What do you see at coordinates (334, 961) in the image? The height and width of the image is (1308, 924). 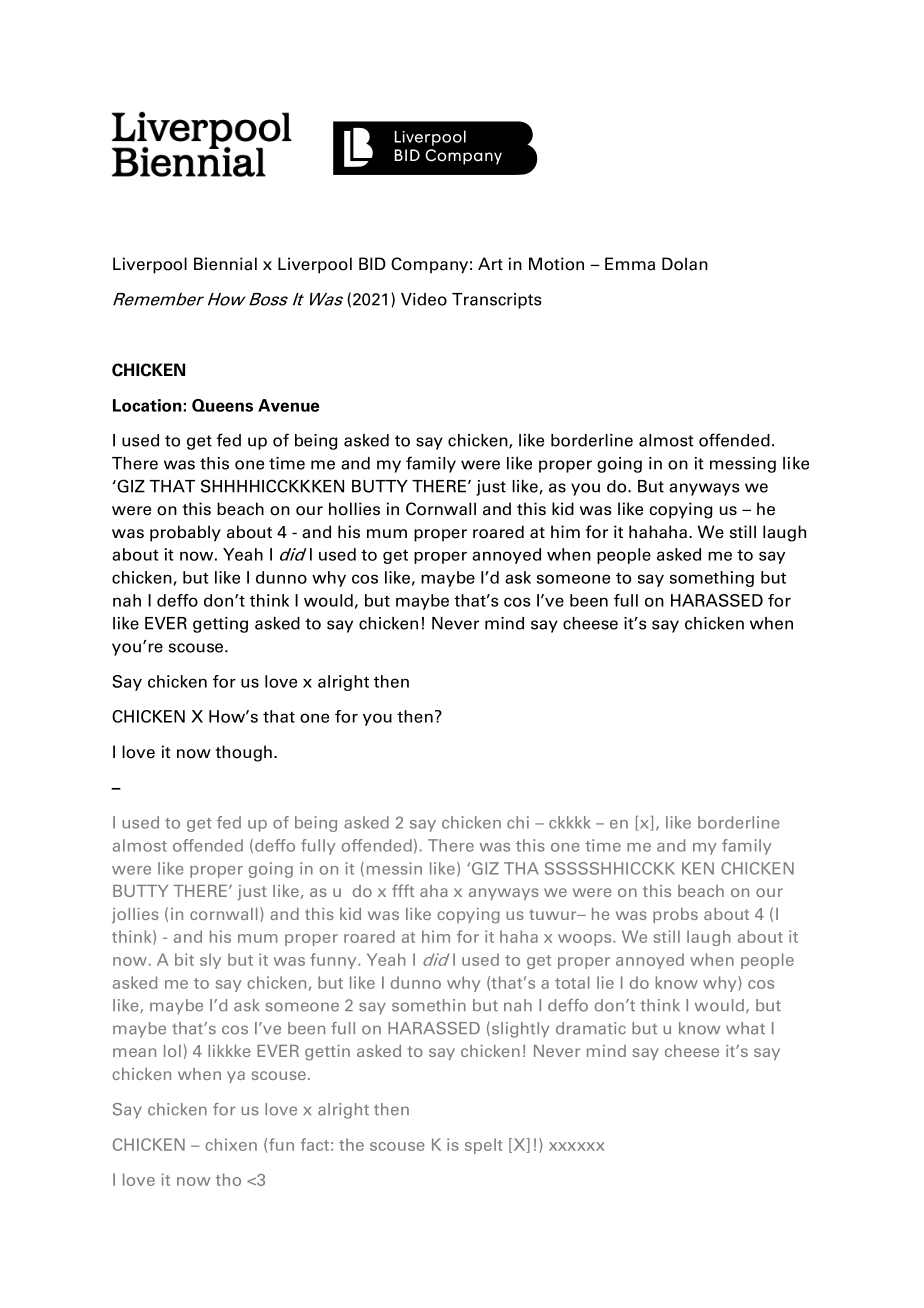 I see `funny` at bounding box center [334, 961].
